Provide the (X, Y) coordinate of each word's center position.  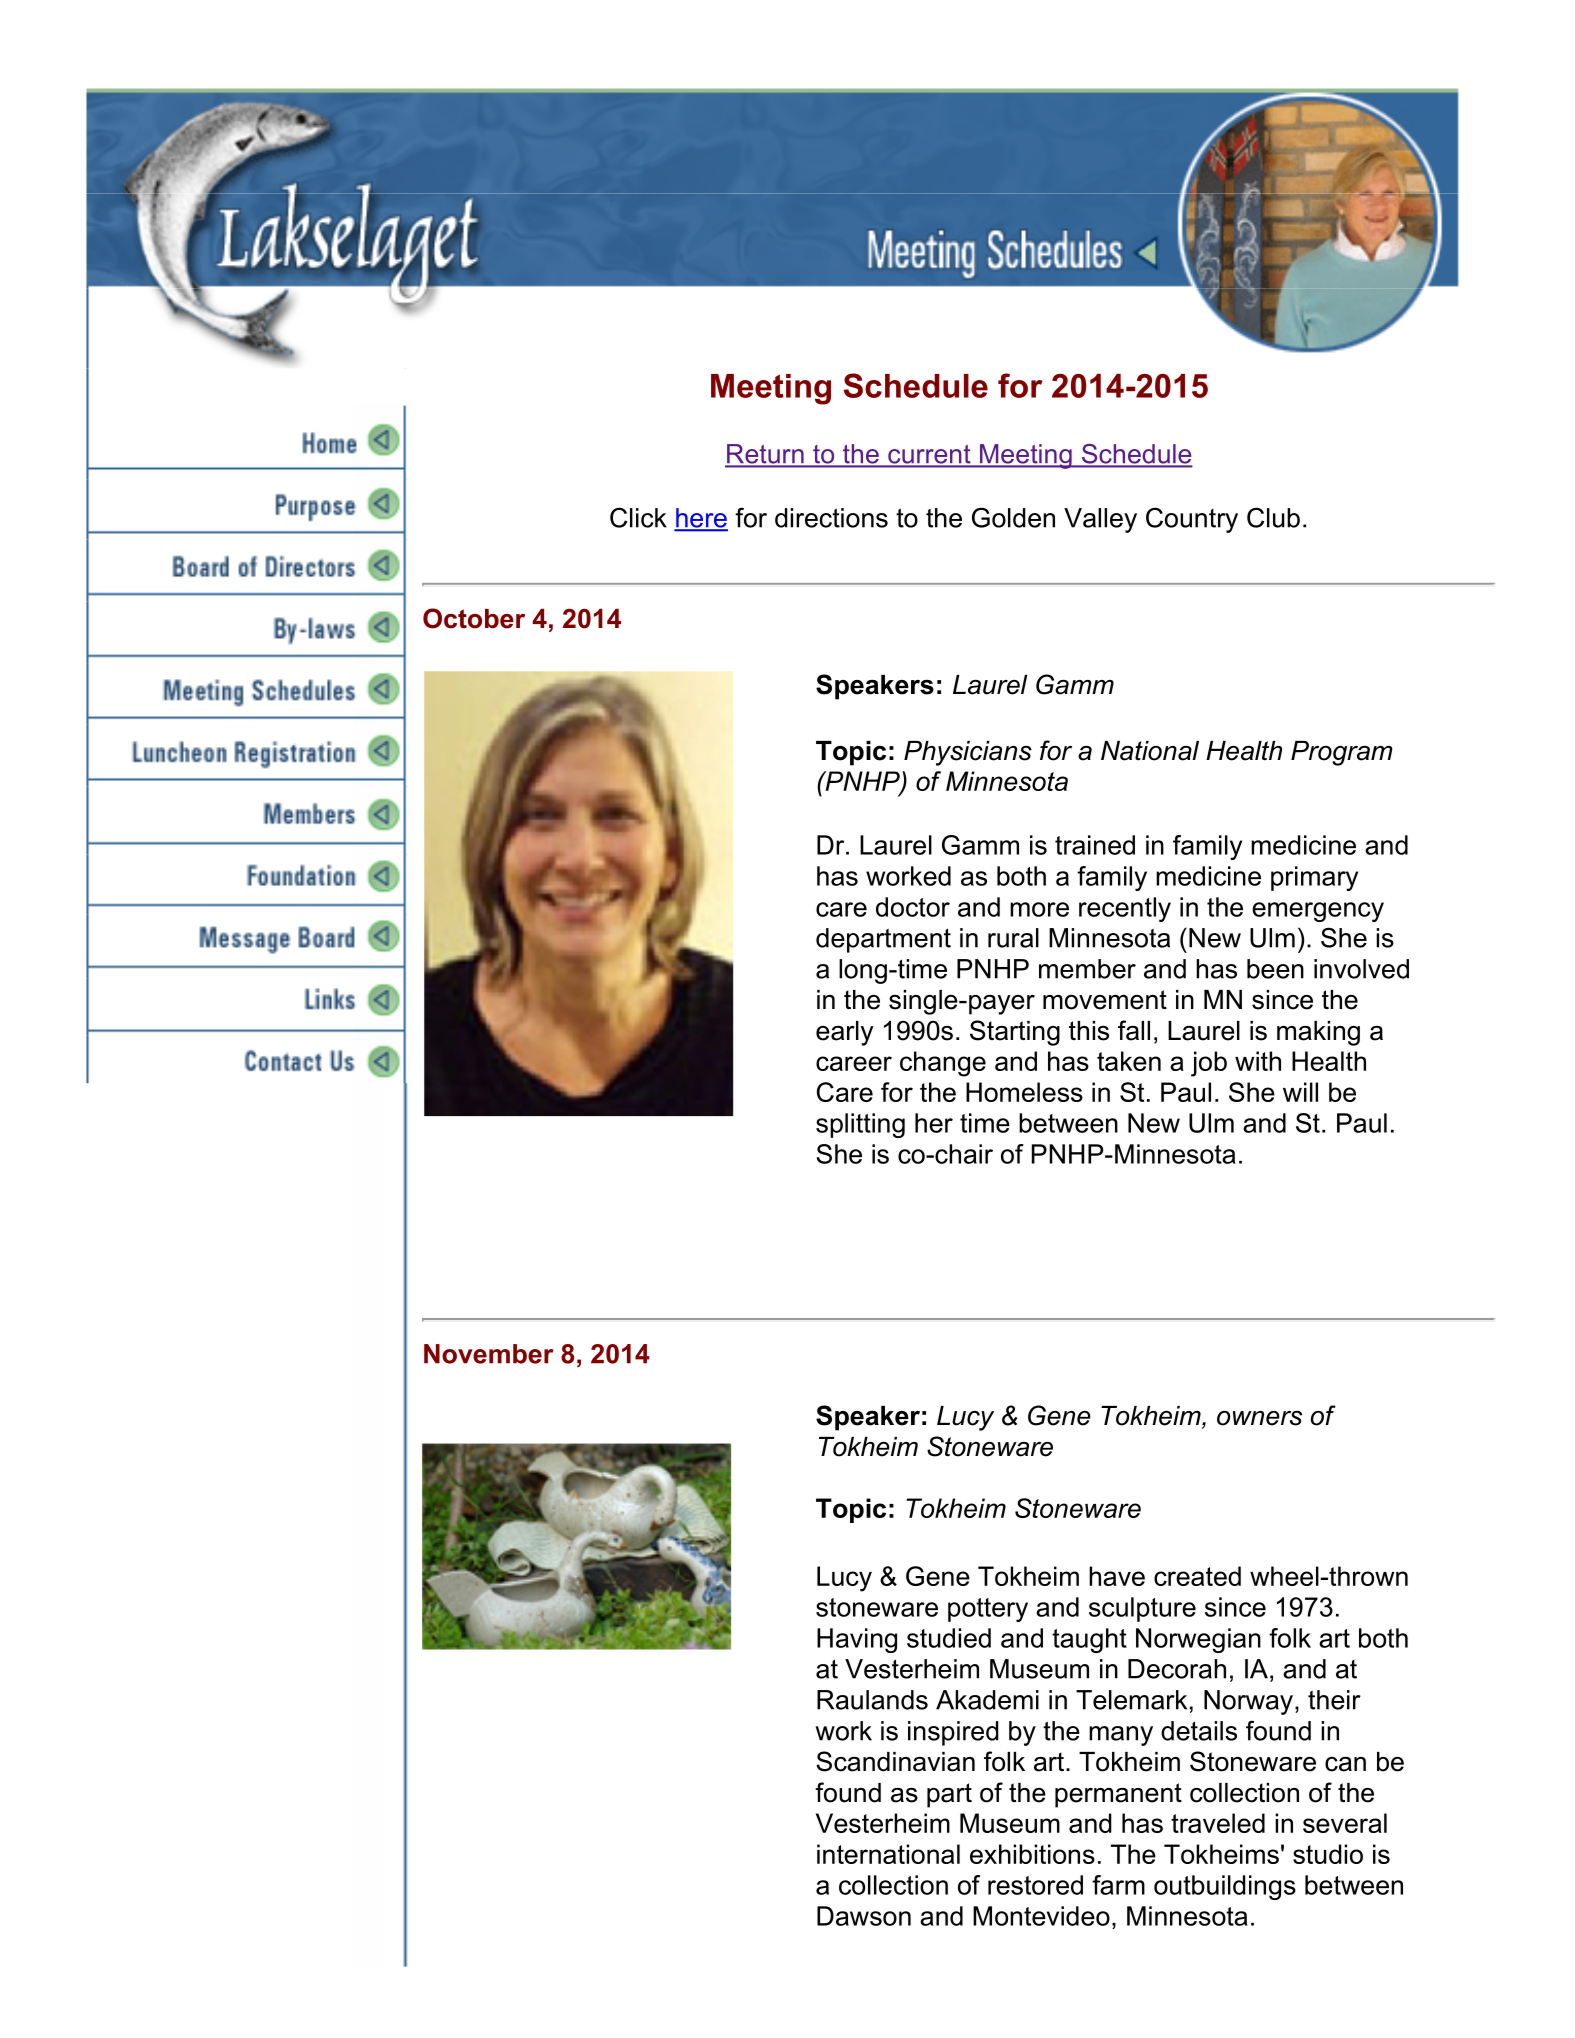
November (489, 1354)
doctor (913, 907)
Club (1273, 517)
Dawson (864, 1916)
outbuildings (1225, 1887)
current (929, 455)
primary (1314, 878)
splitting (860, 1125)
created (1197, 1576)
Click (638, 517)
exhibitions (1032, 1854)
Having (857, 1640)
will (1300, 1092)
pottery (988, 1610)
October (474, 618)
